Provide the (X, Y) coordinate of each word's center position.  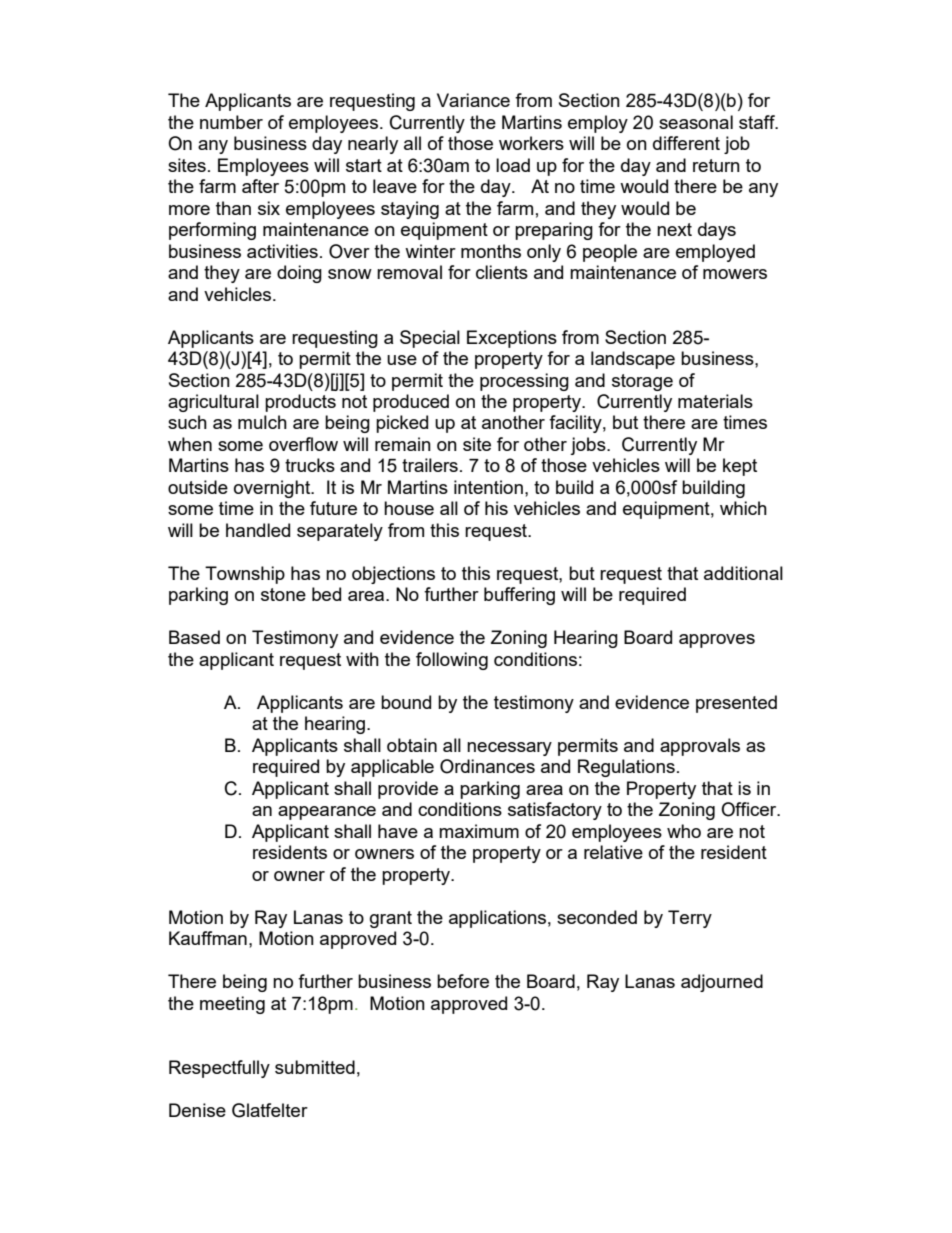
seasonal (696, 122)
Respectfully (219, 1069)
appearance (327, 813)
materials (715, 401)
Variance (473, 100)
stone (283, 594)
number (231, 122)
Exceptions (512, 339)
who (684, 831)
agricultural (213, 403)
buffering (519, 596)
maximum (479, 831)
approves (717, 641)
